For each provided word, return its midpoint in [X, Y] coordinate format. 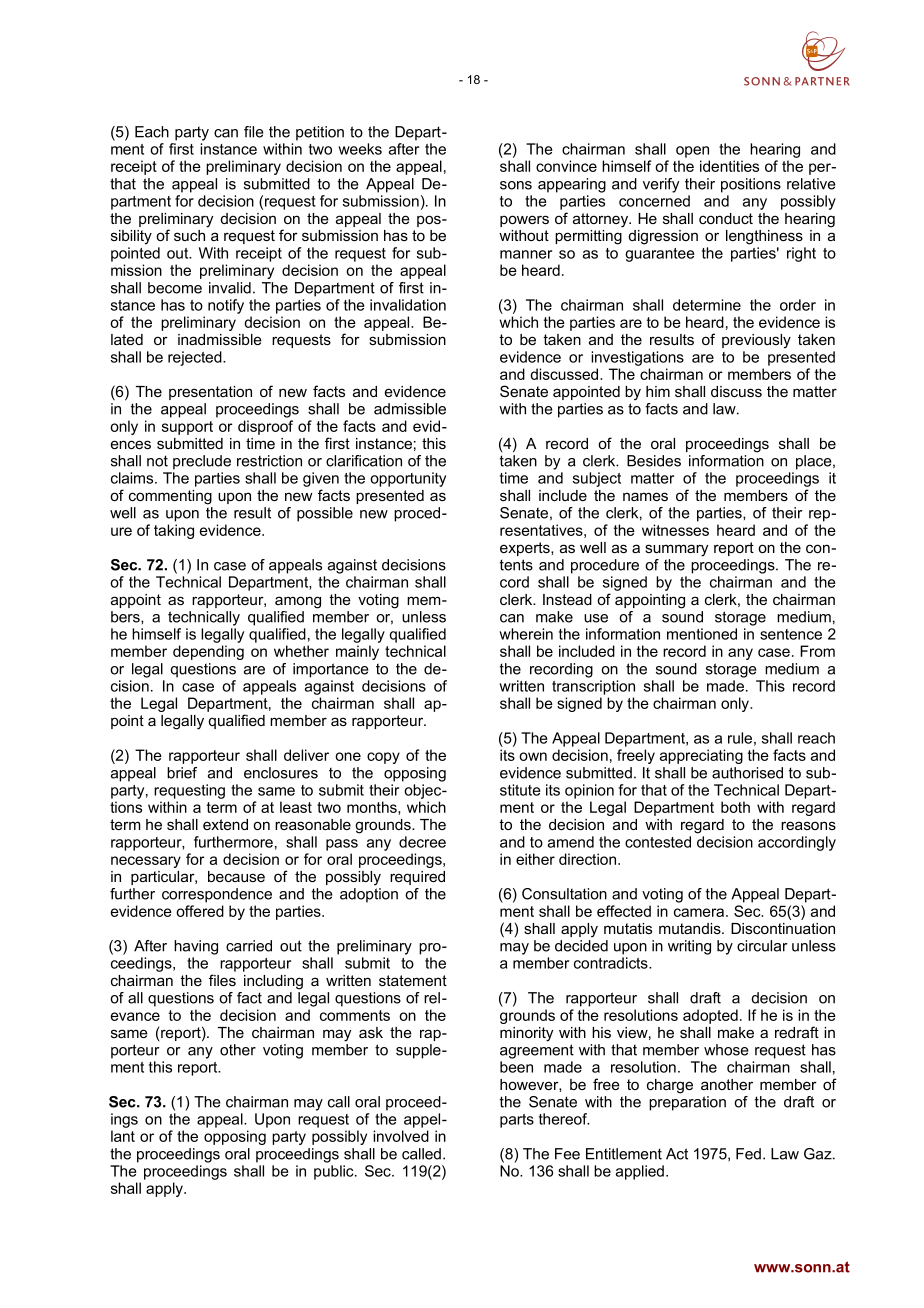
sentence [791, 634]
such [189, 235]
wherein [526, 634]
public [335, 1172]
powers [524, 221]
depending [208, 652]
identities [729, 166]
